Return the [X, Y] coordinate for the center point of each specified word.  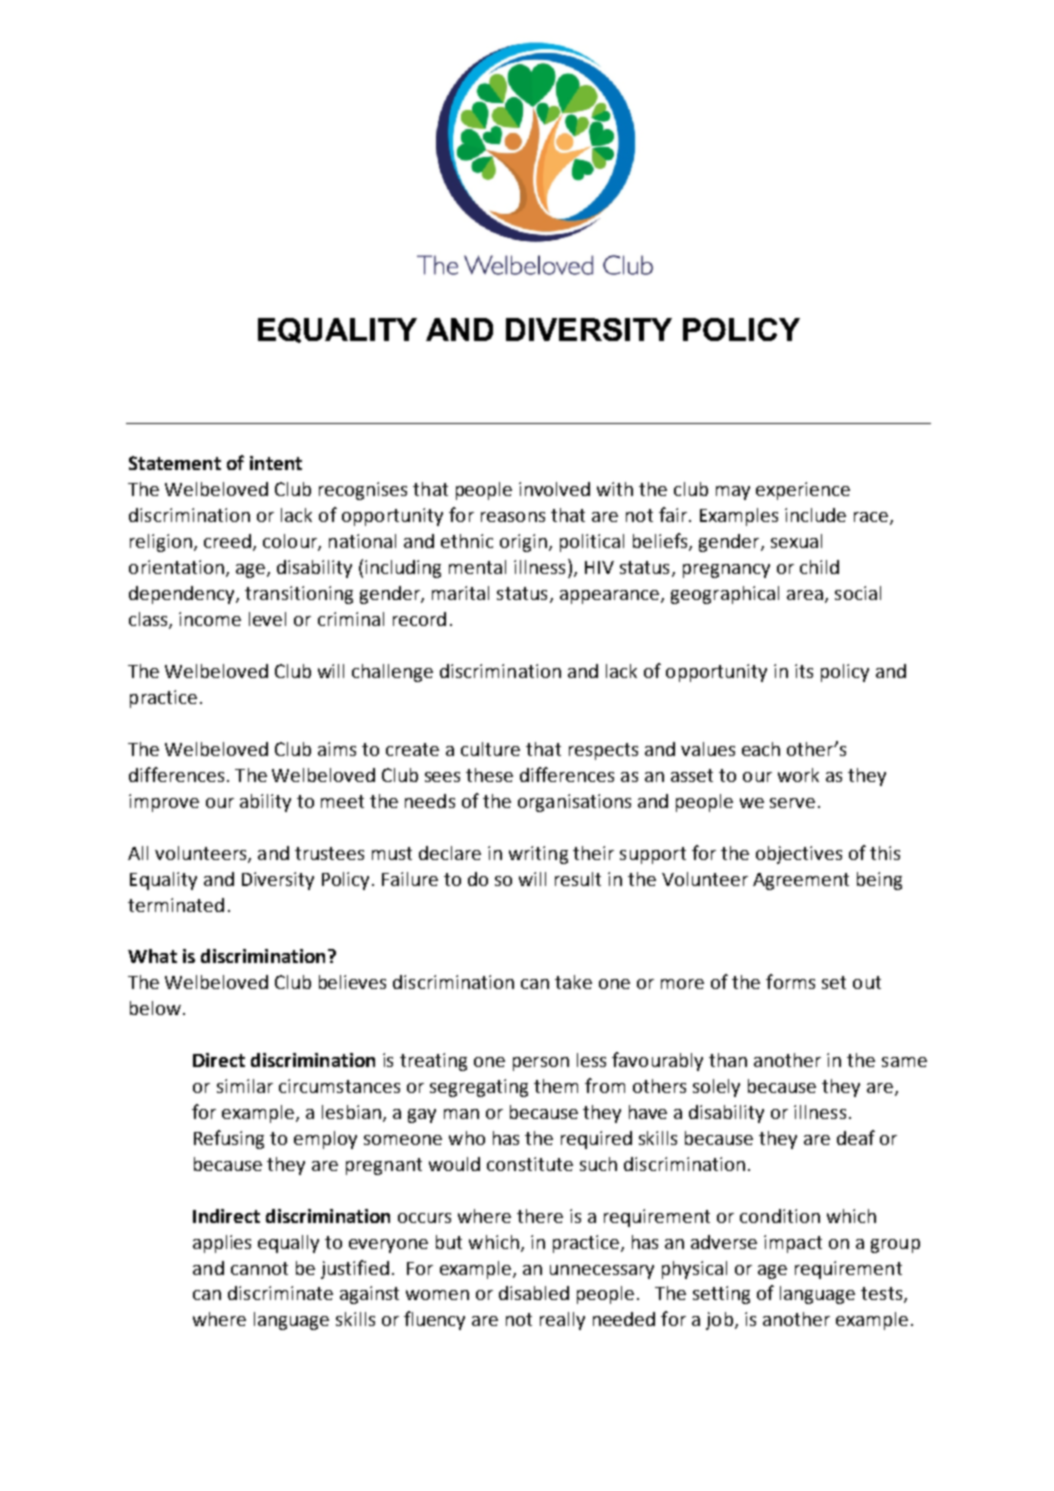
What [152, 956]
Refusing [229, 1139]
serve [792, 803]
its [804, 671]
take [573, 982]
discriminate [280, 1293]
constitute [530, 1164]
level [267, 619]
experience [803, 491]
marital [460, 593]
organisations [574, 803]
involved [554, 489]
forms [790, 981]
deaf [856, 1137]
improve [164, 803]
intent [276, 463]
